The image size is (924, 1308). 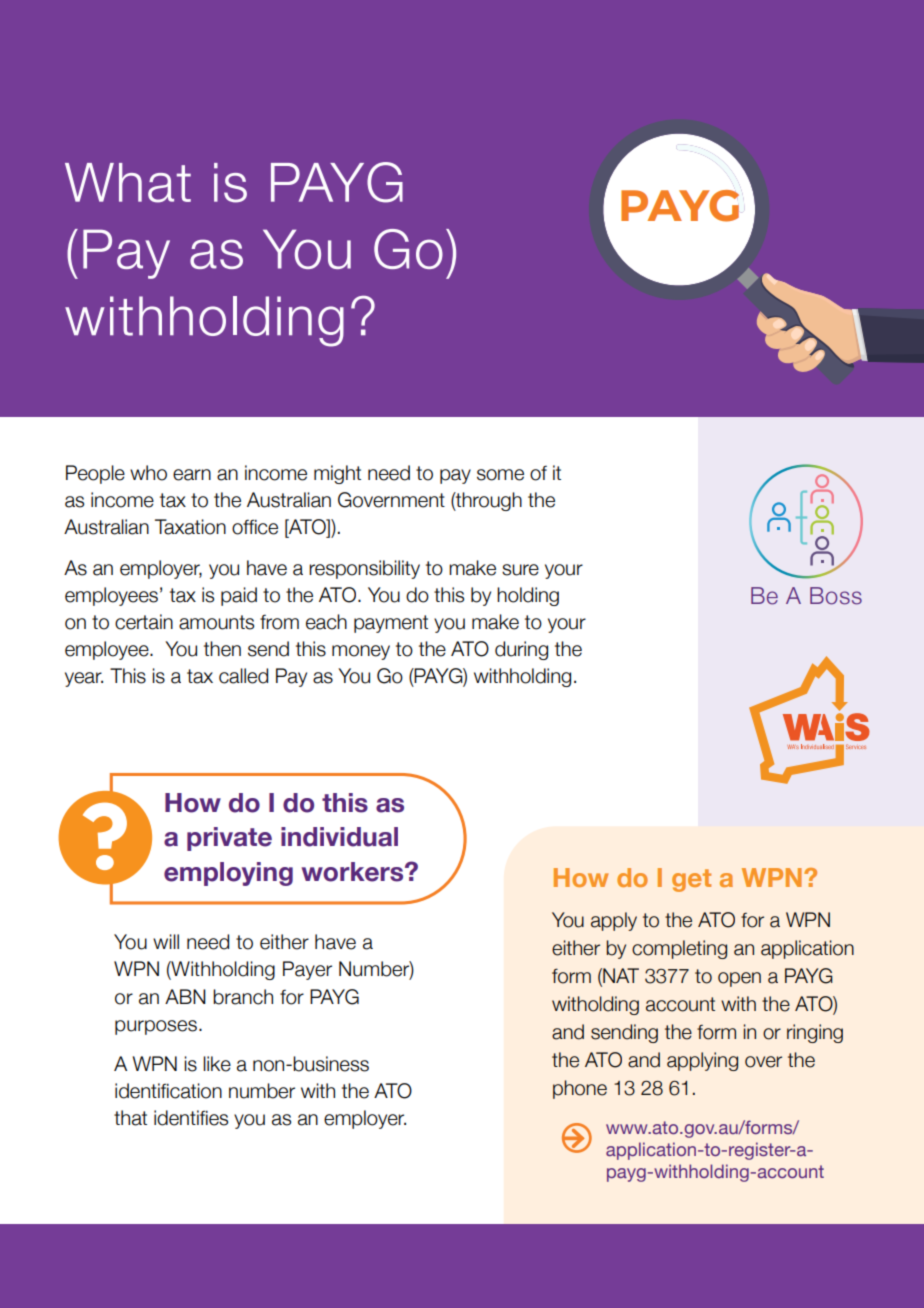 I want to click on What, so click(x=128, y=183).
